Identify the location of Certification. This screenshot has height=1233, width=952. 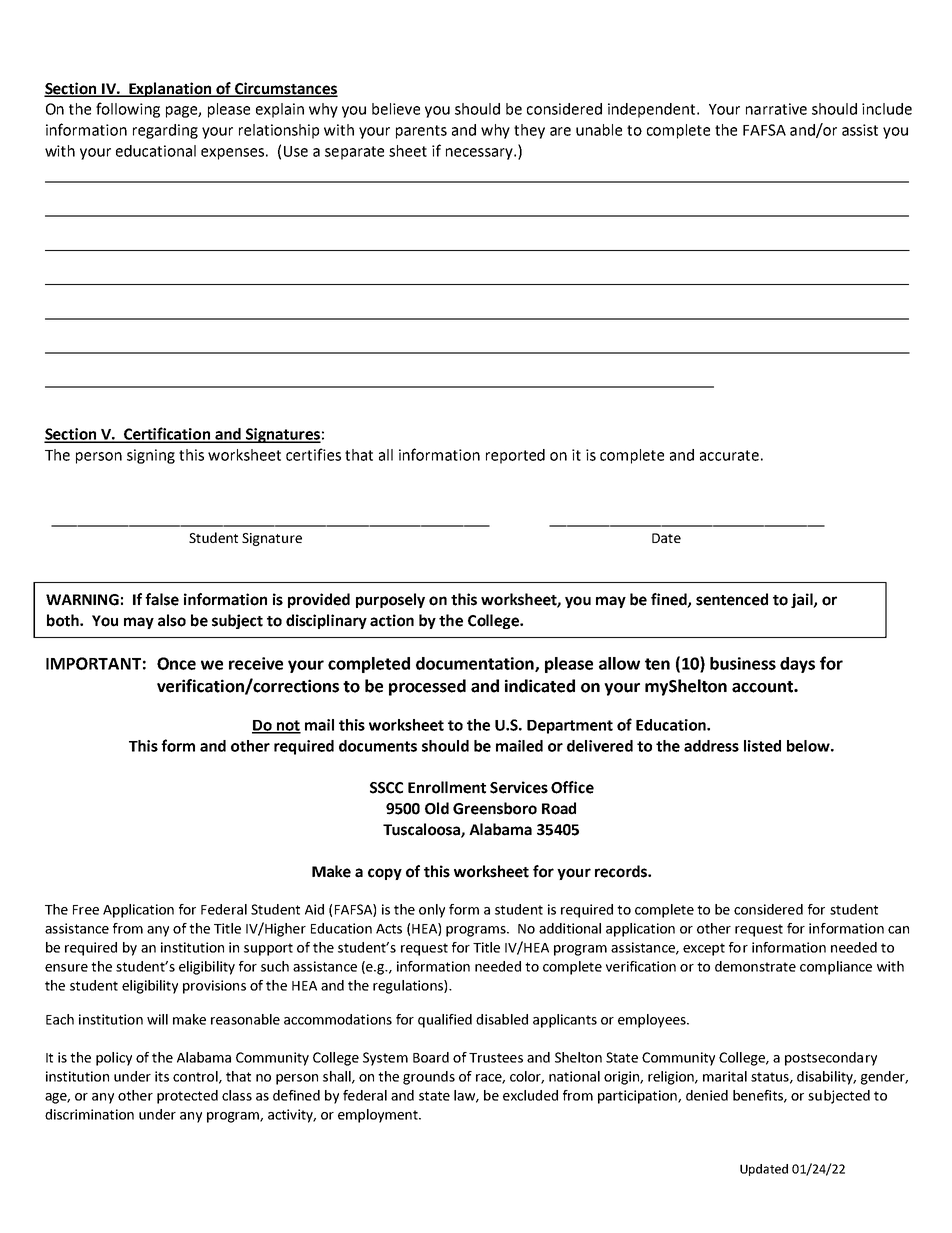
(167, 434).
